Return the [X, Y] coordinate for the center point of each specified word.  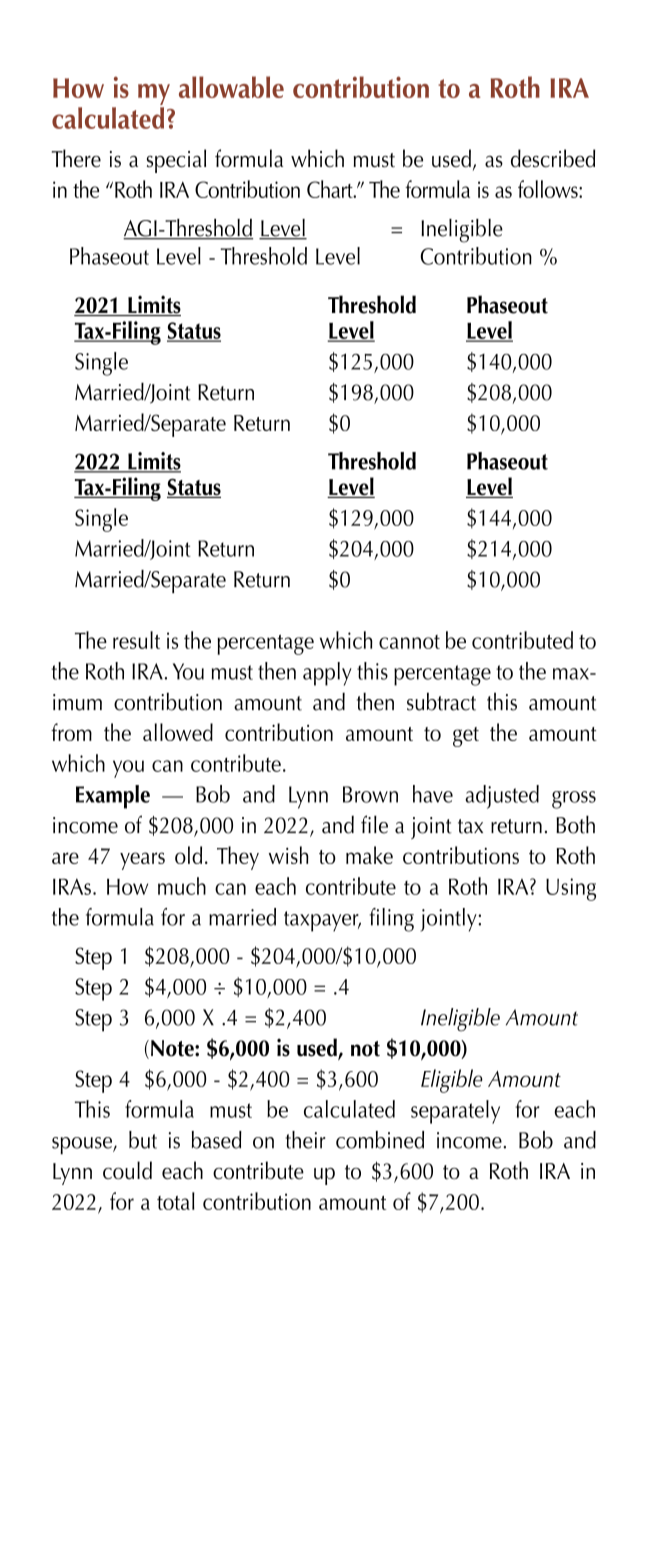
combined [380, 1140]
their [306, 1140]
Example [113, 797]
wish [288, 855]
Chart [331, 189]
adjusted [502, 797]
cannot [409, 642]
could [127, 1170]
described [553, 158]
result [136, 640]
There [76, 158]
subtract [441, 701]
